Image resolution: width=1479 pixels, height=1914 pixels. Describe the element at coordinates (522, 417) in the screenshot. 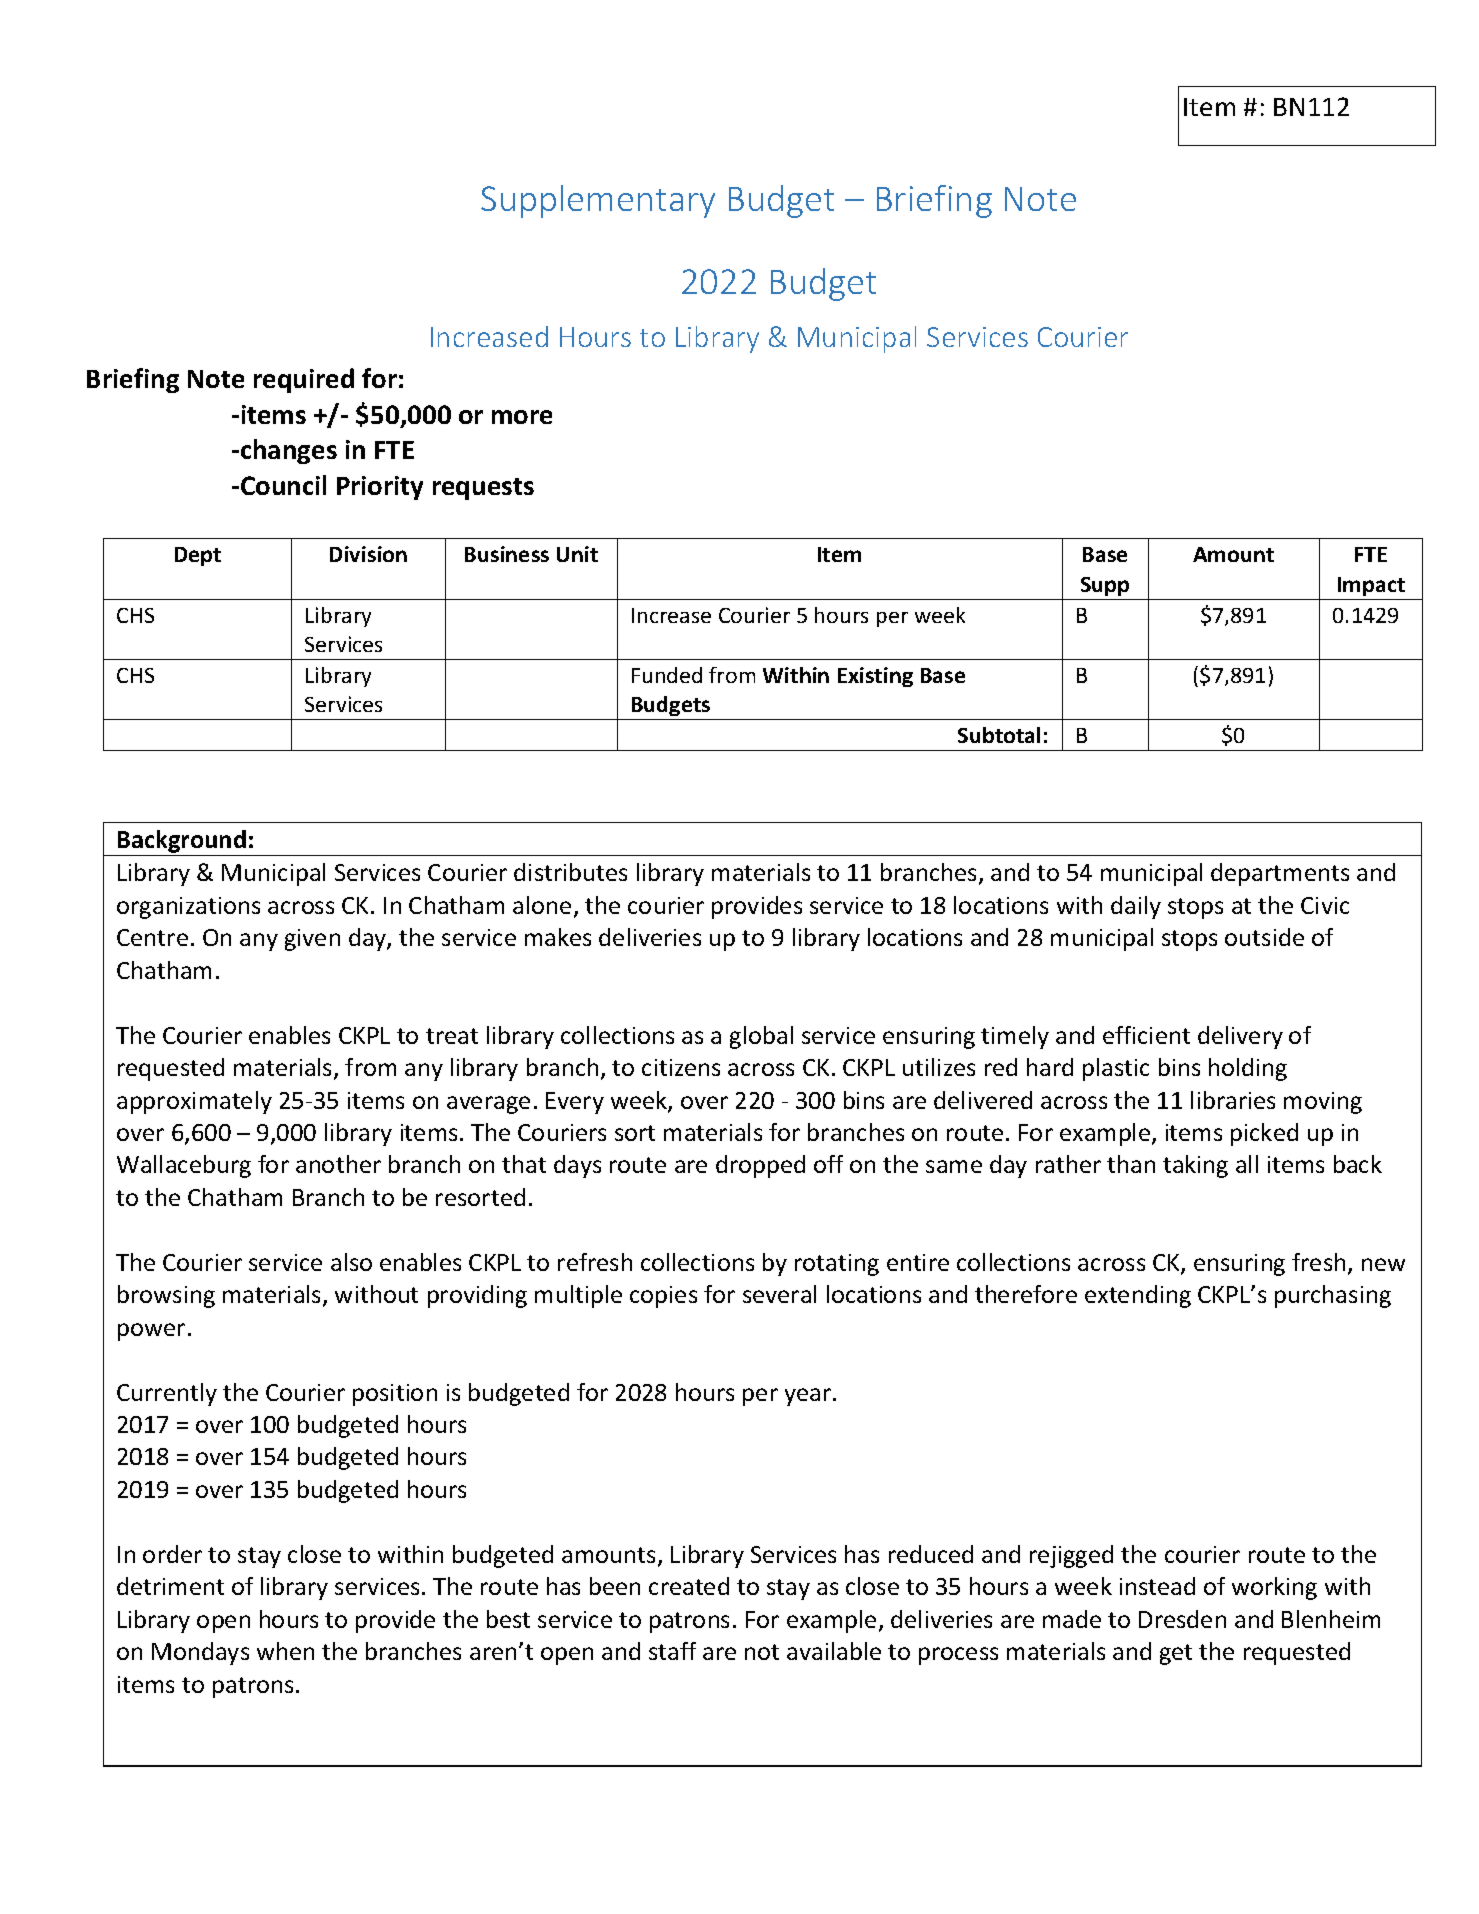

I see `more` at that location.
